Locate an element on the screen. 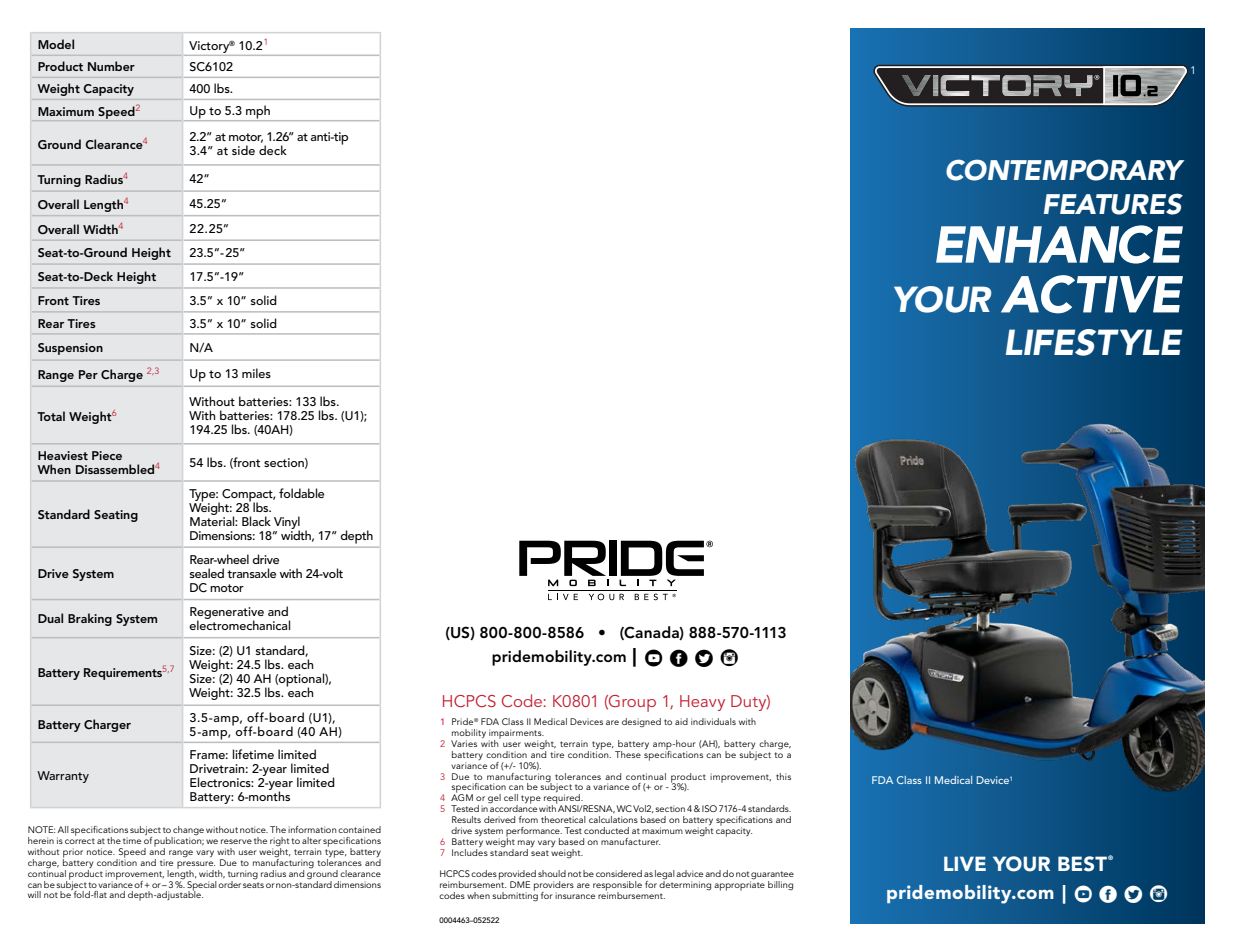  Heavy is located at coordinates (702, 703).
